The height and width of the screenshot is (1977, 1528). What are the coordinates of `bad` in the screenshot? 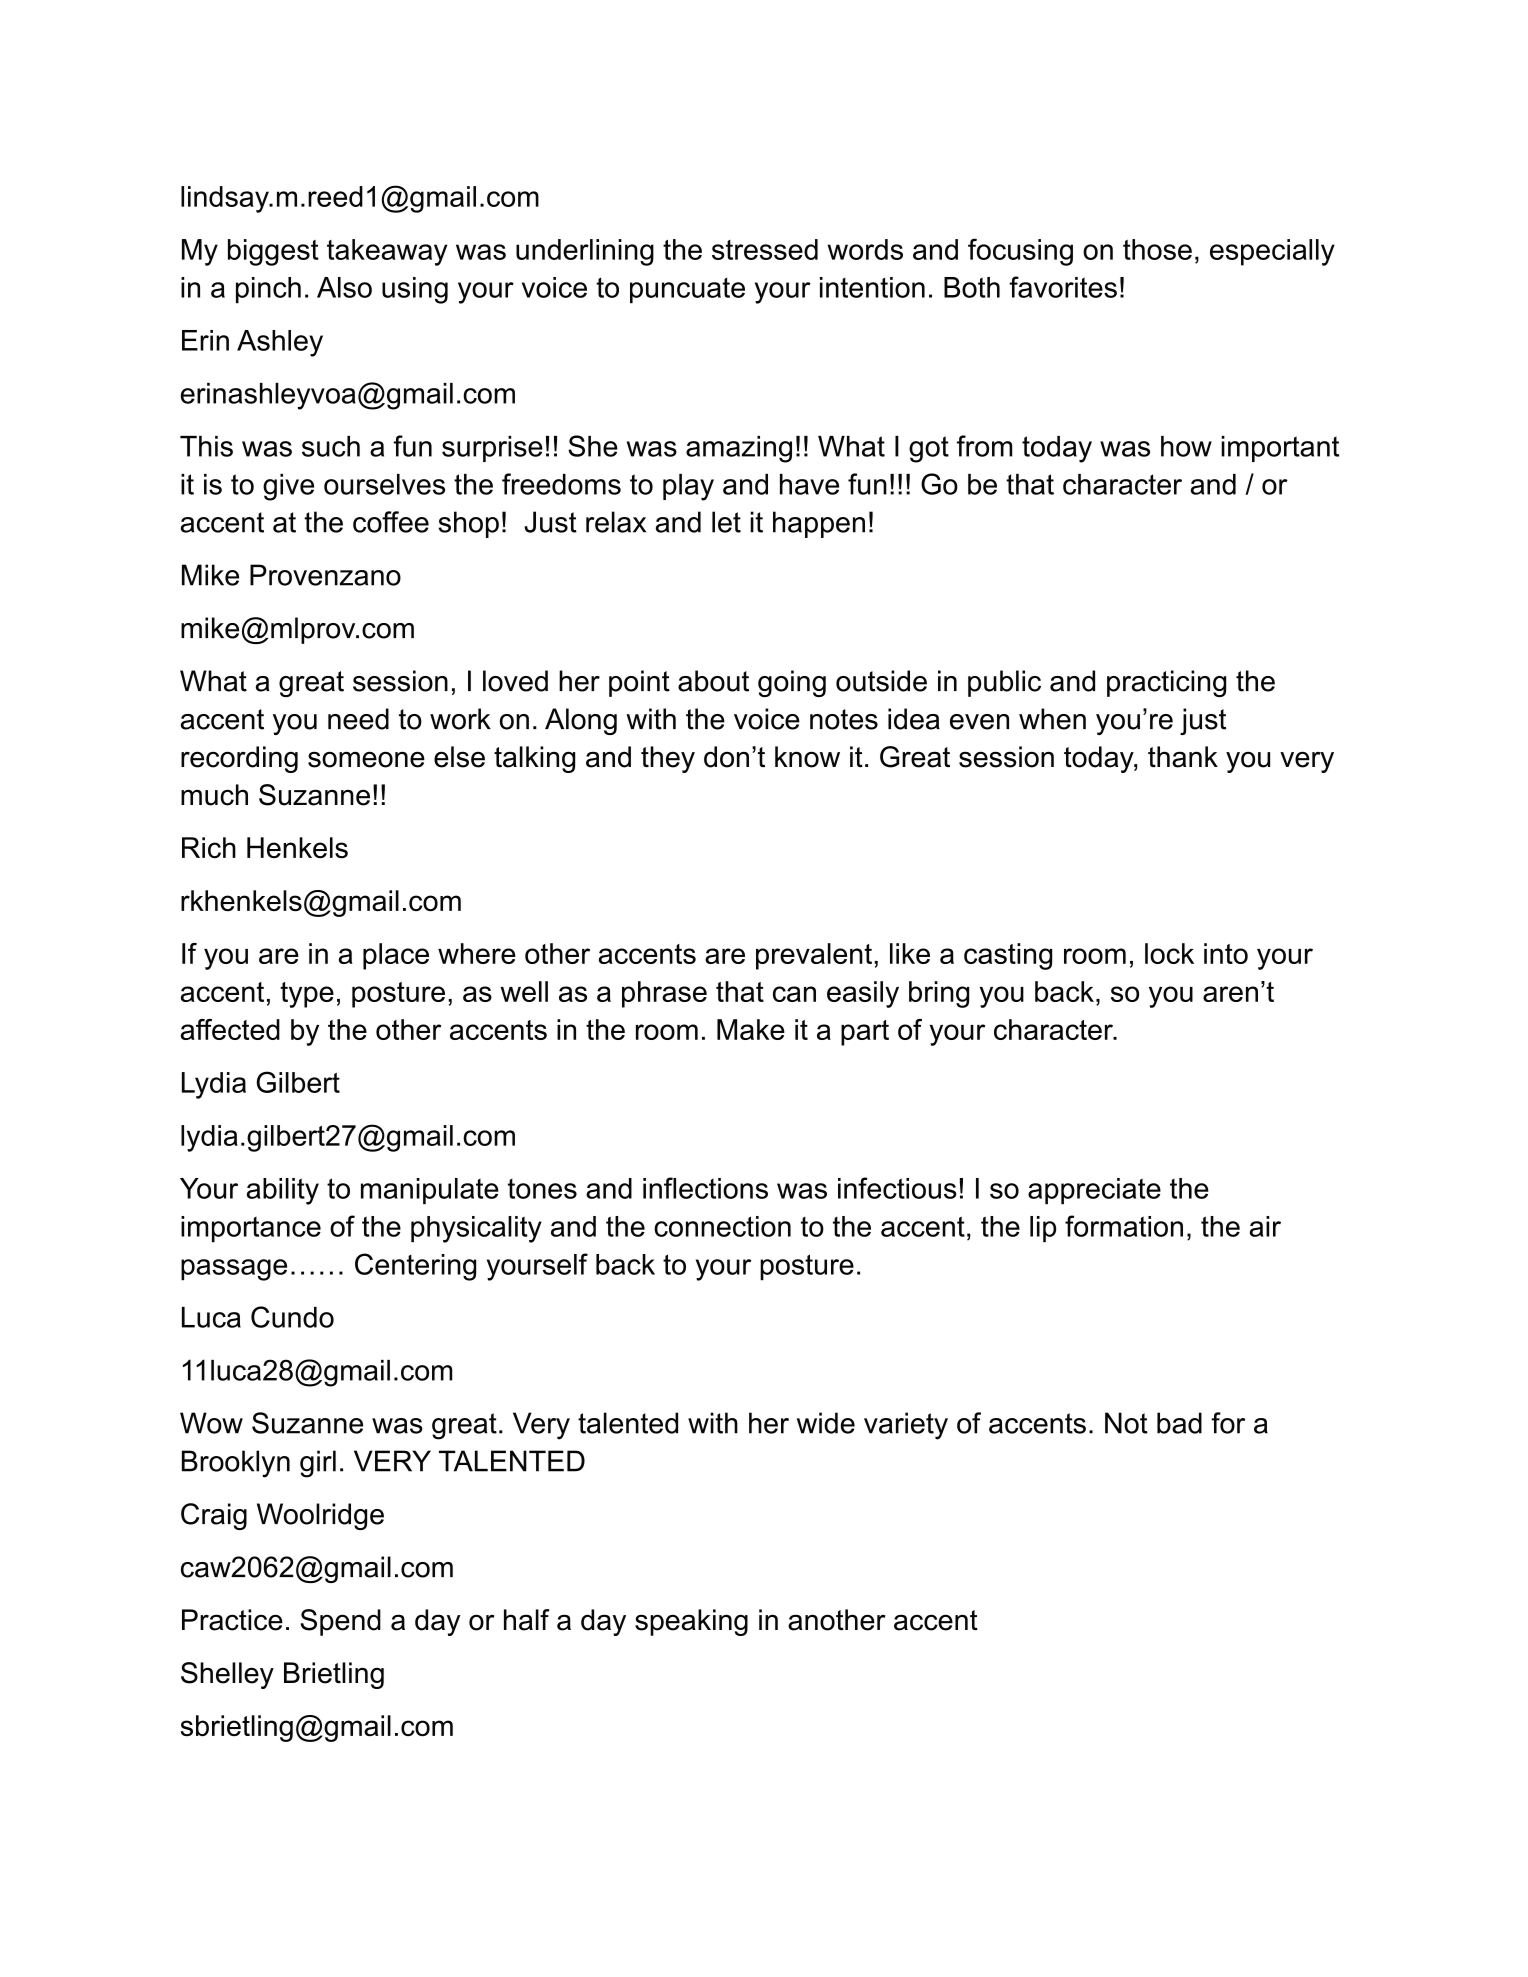 It's located at (1179, 1423).
